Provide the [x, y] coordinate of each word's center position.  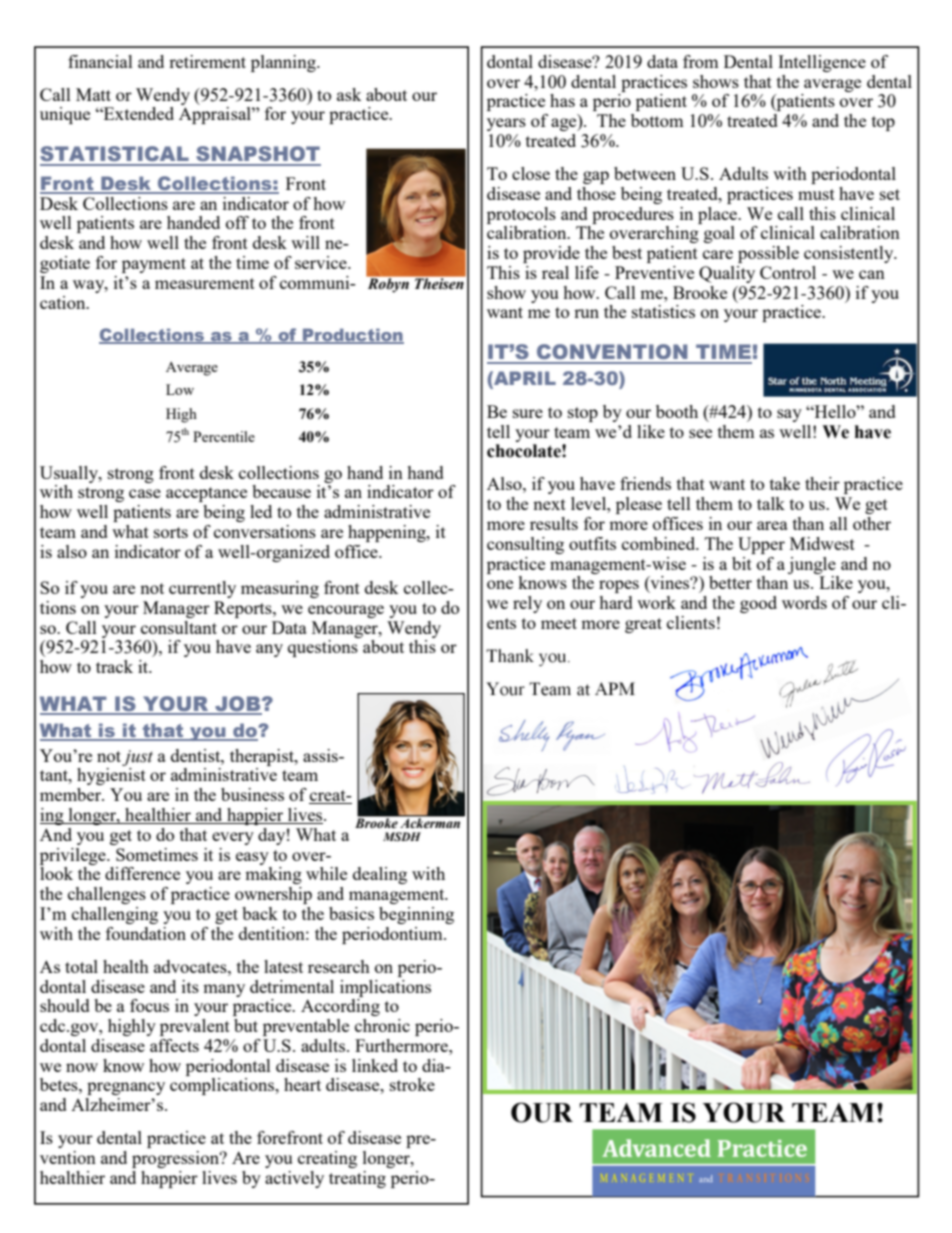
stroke [412, 1084]
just [137, 758]
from [701, 61]
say [789, 415]
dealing [380, 875]
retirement [207, 61]
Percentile [224, 436]
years [506, 124]
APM [615, 688]
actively [294, 1179]
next [549, 504]
